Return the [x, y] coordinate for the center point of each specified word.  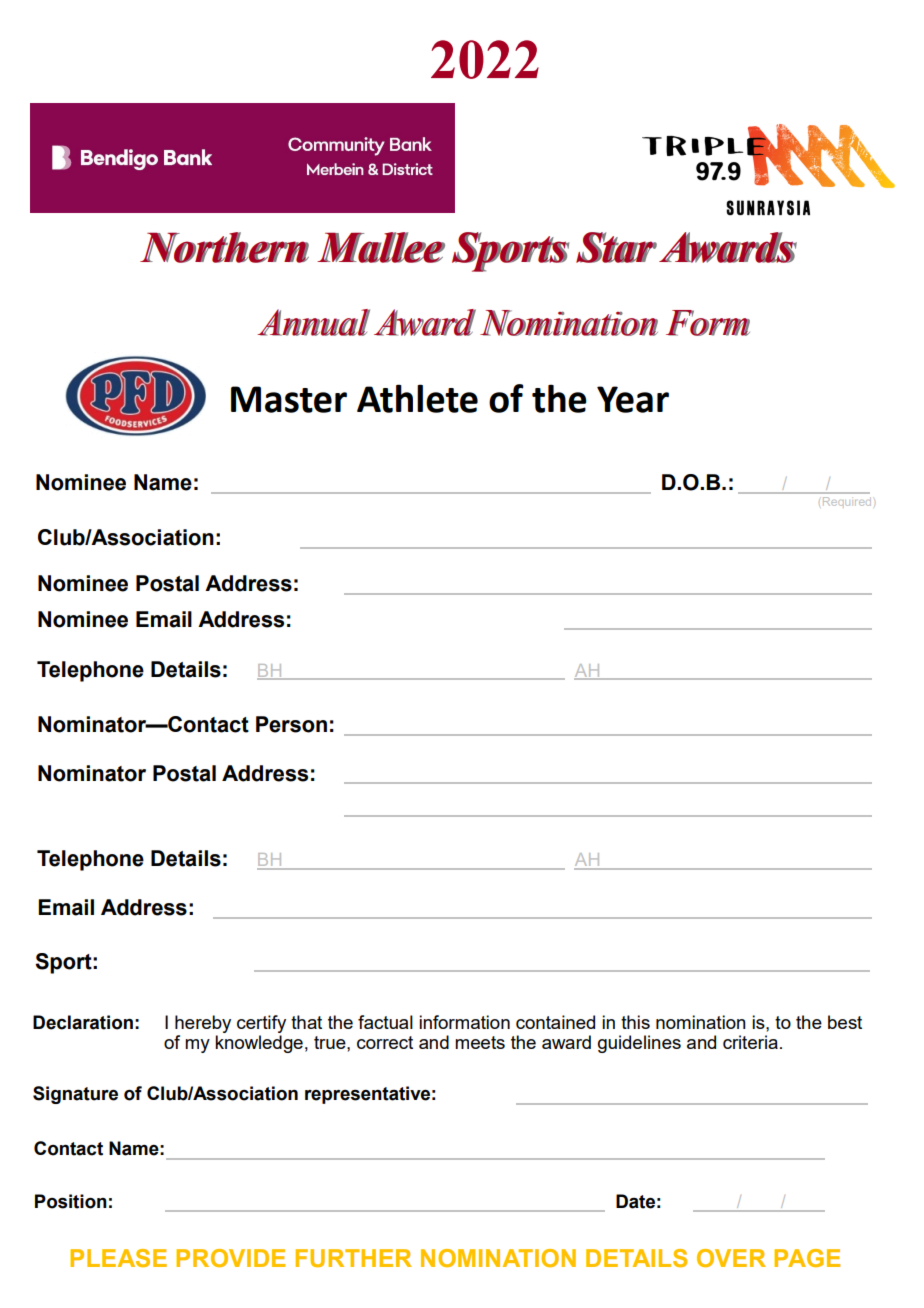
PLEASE [118, 1258]
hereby [203, 1024]
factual [385, 1022]
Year [633, 399]
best [845, 1022]
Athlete [417, 398]
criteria [750, 1042]
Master [289, 399]
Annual [313, 322]
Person [291, 724]
